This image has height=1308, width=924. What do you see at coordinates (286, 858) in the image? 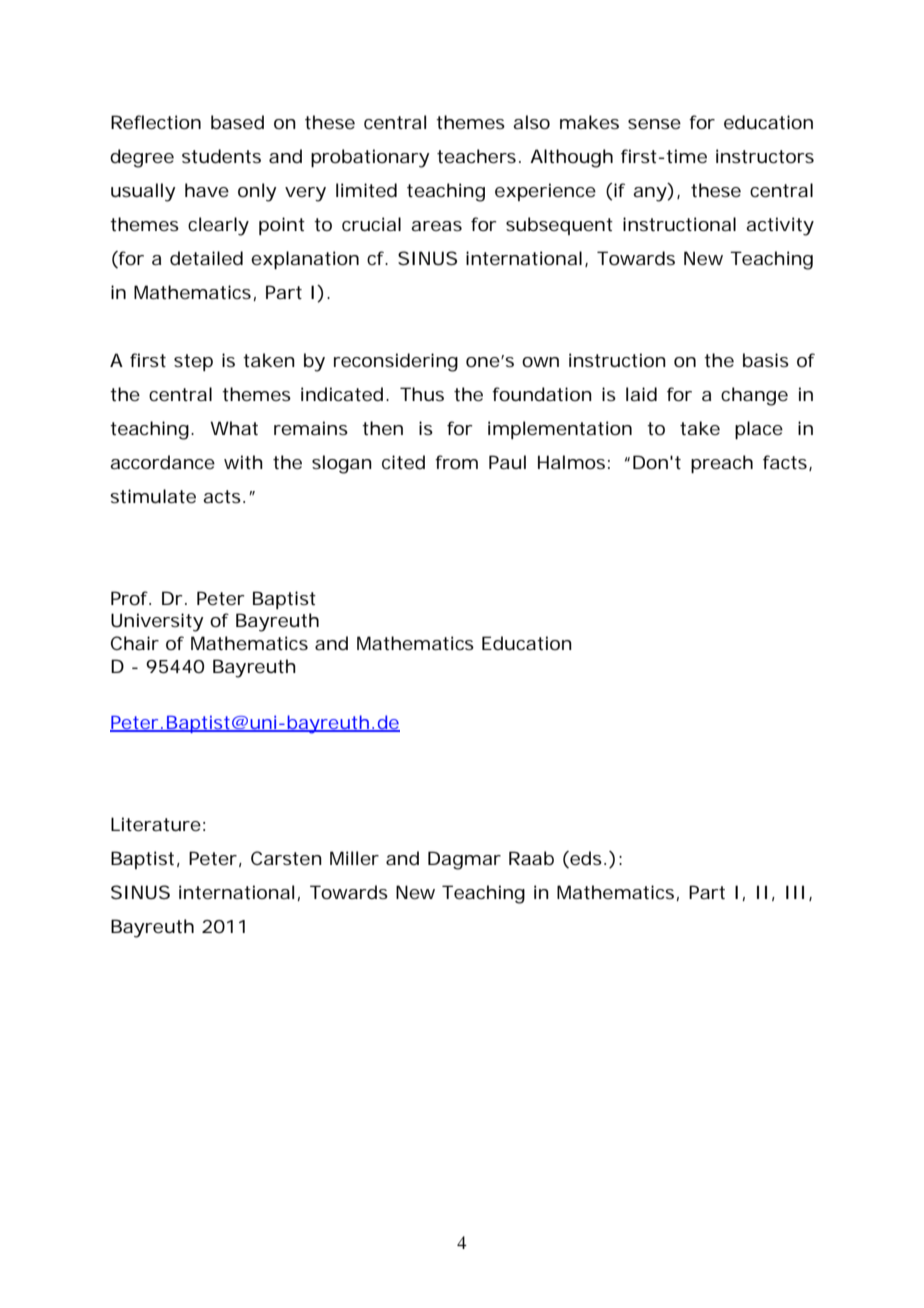
I see `Carsten` at bounding box center [286, 858].
